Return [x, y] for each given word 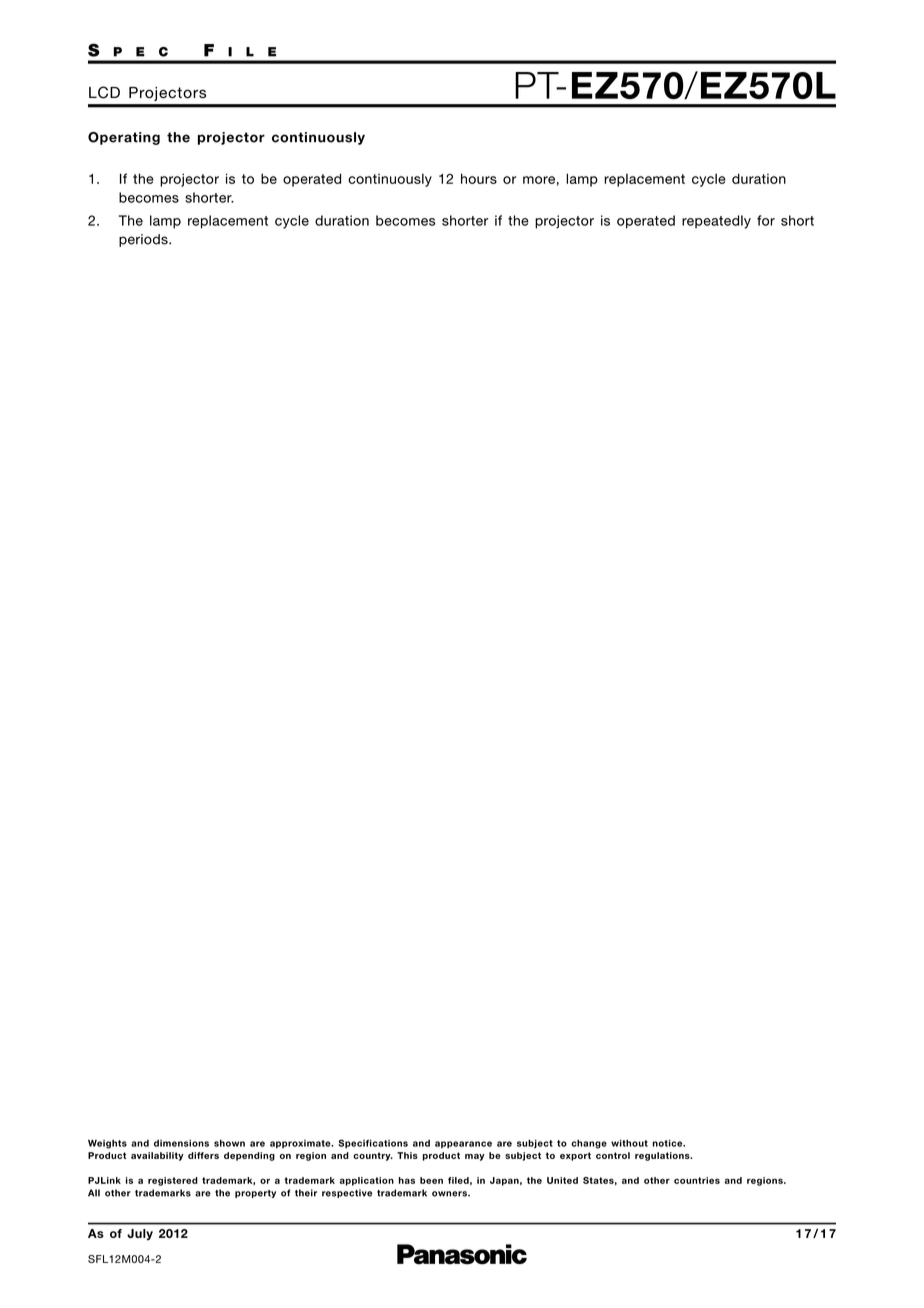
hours [479, 178]
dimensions [181, 1143]
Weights [107, 1144]
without [629, 1143]
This [407, 1155]
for [766, 220]
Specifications [373, 1144]
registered [173, 1181]
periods [144, 240]
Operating [124, 138]
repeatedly [716, 222]
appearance [463, 1145]
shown [229, 1143]
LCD [104, 92]
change [589, 1144]
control [613, 1155]
